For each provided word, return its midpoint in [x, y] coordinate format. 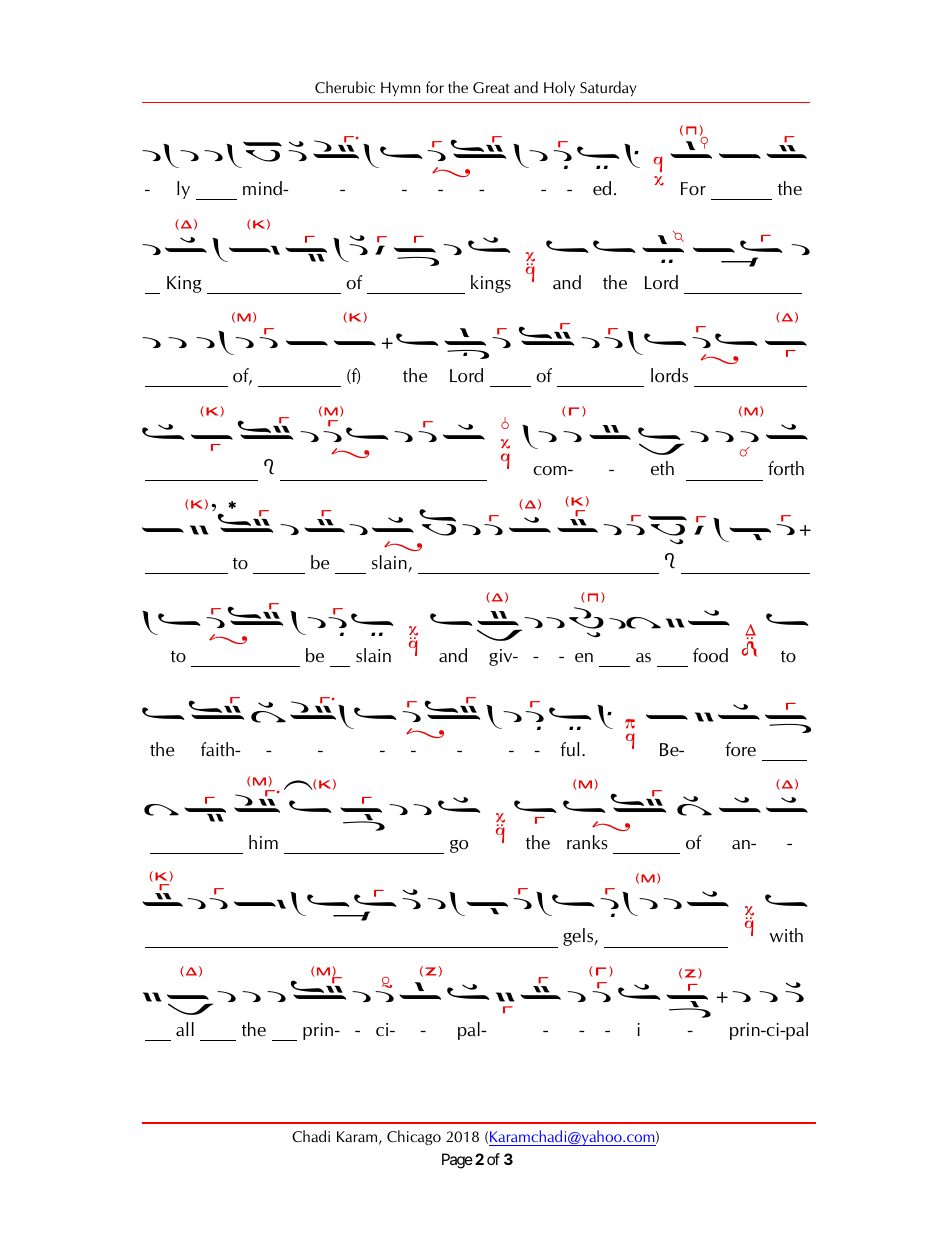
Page [457, 1161]
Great [491, 87]
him [263, 842]
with [786, 935]
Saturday [608, 89]
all [185, 1029]
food [710, 655]
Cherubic [345, 87]
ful [570, 749]
